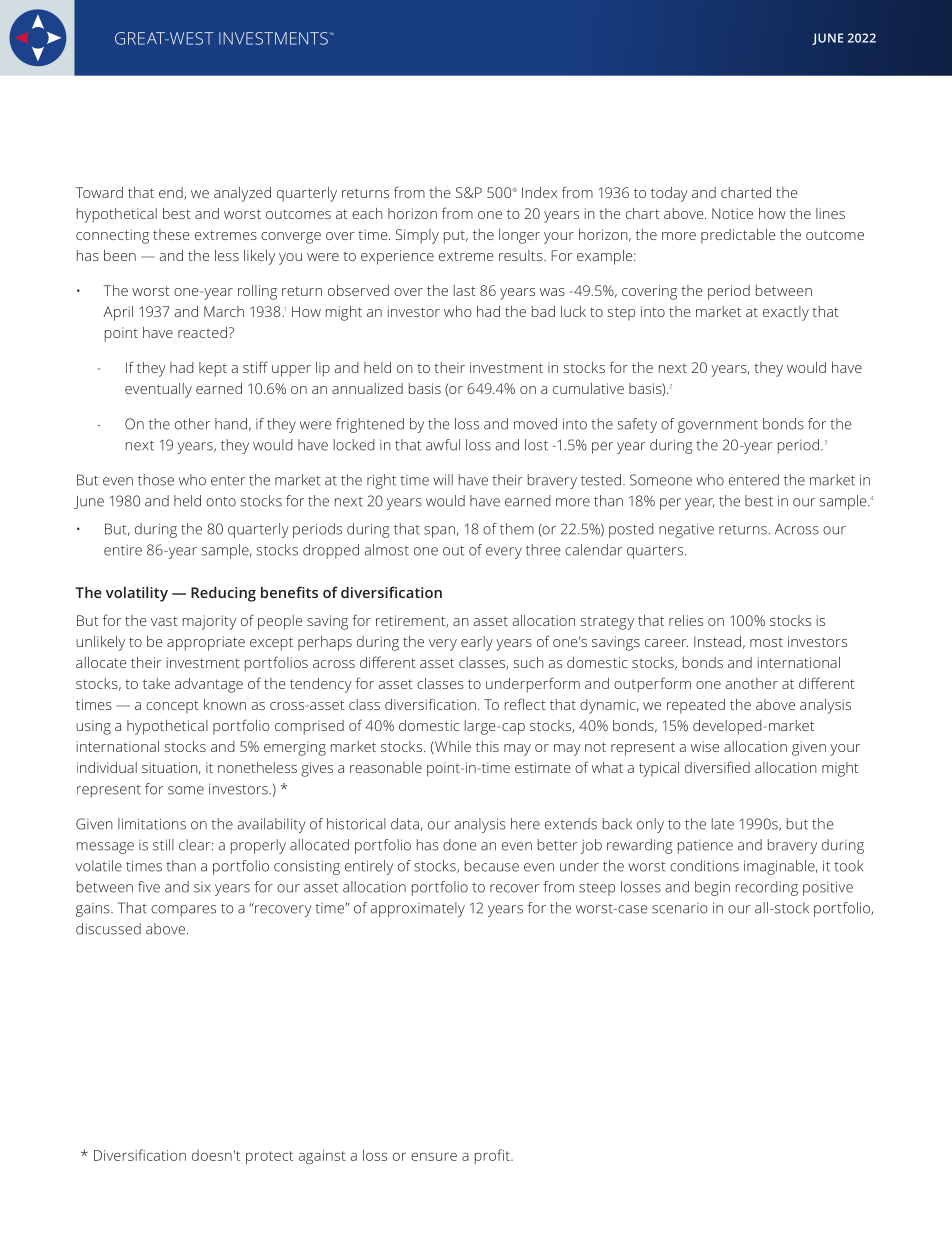 The image size is (952, 1233). What do you see at coordinates (417, 909) in the screenshot?
I see `approximately` at bounding box center [417, 909].
